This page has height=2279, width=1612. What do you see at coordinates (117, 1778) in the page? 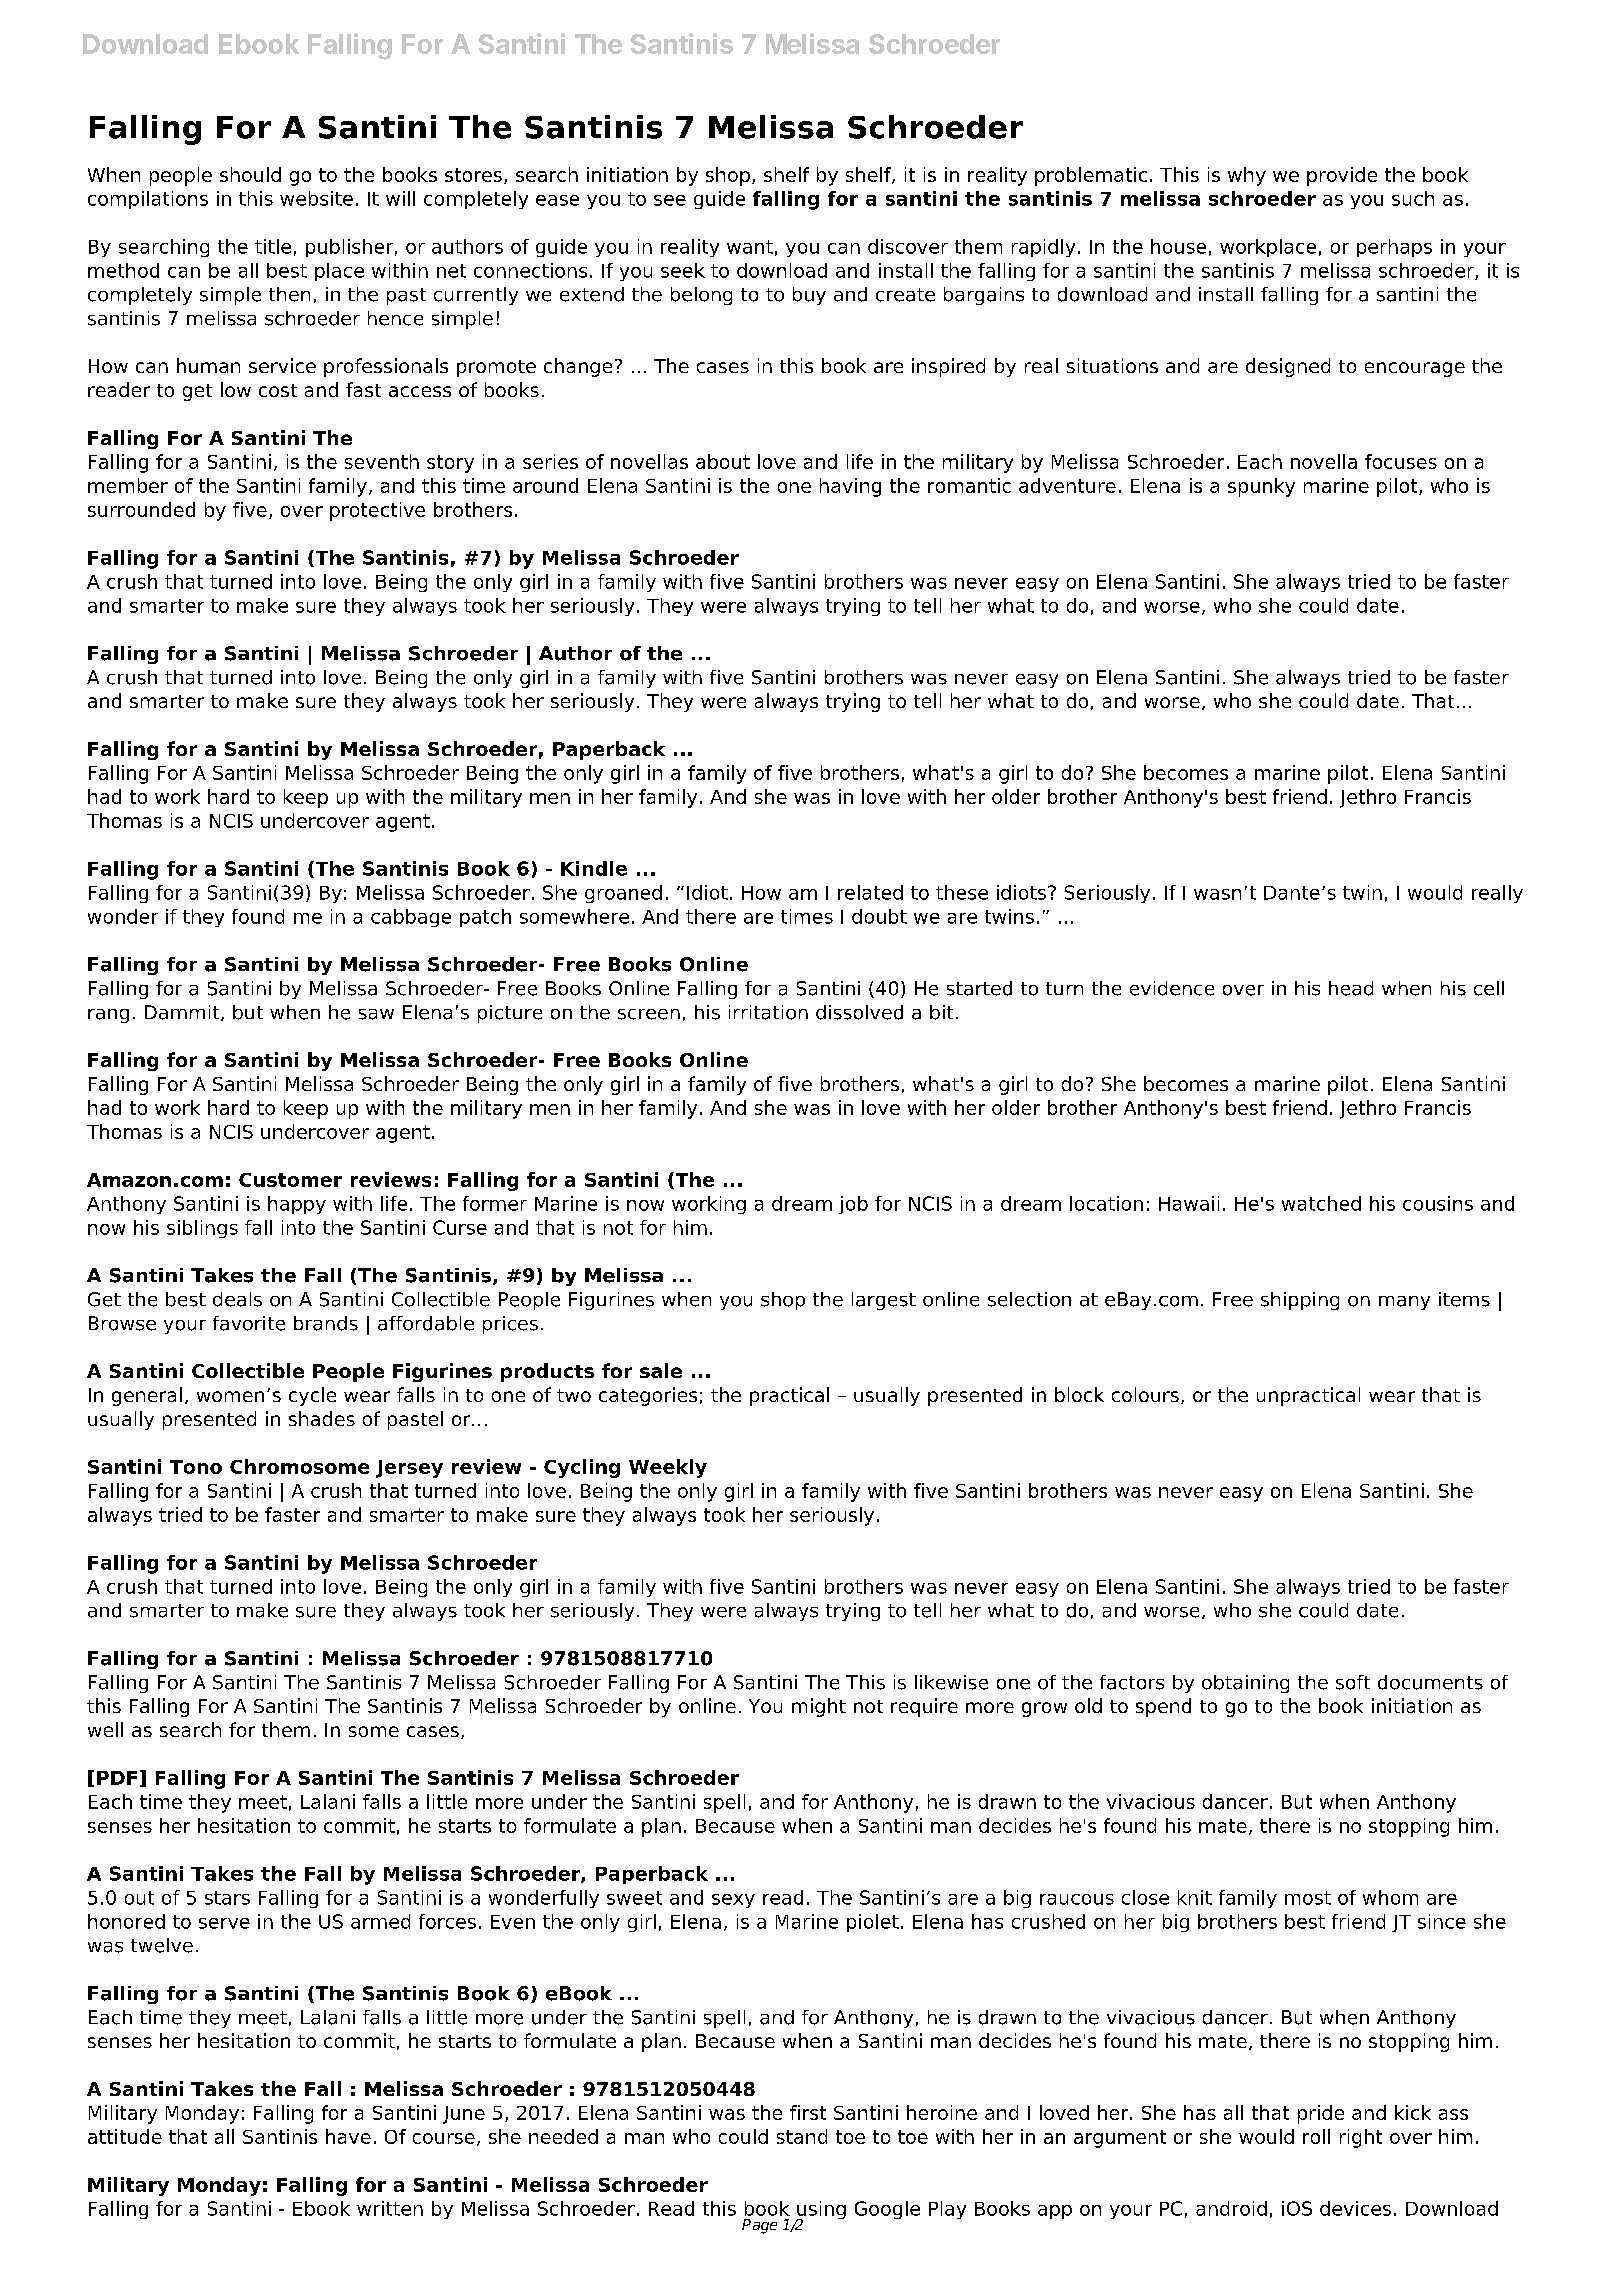
I see `PDF` at bounding box center [117, 1778].
